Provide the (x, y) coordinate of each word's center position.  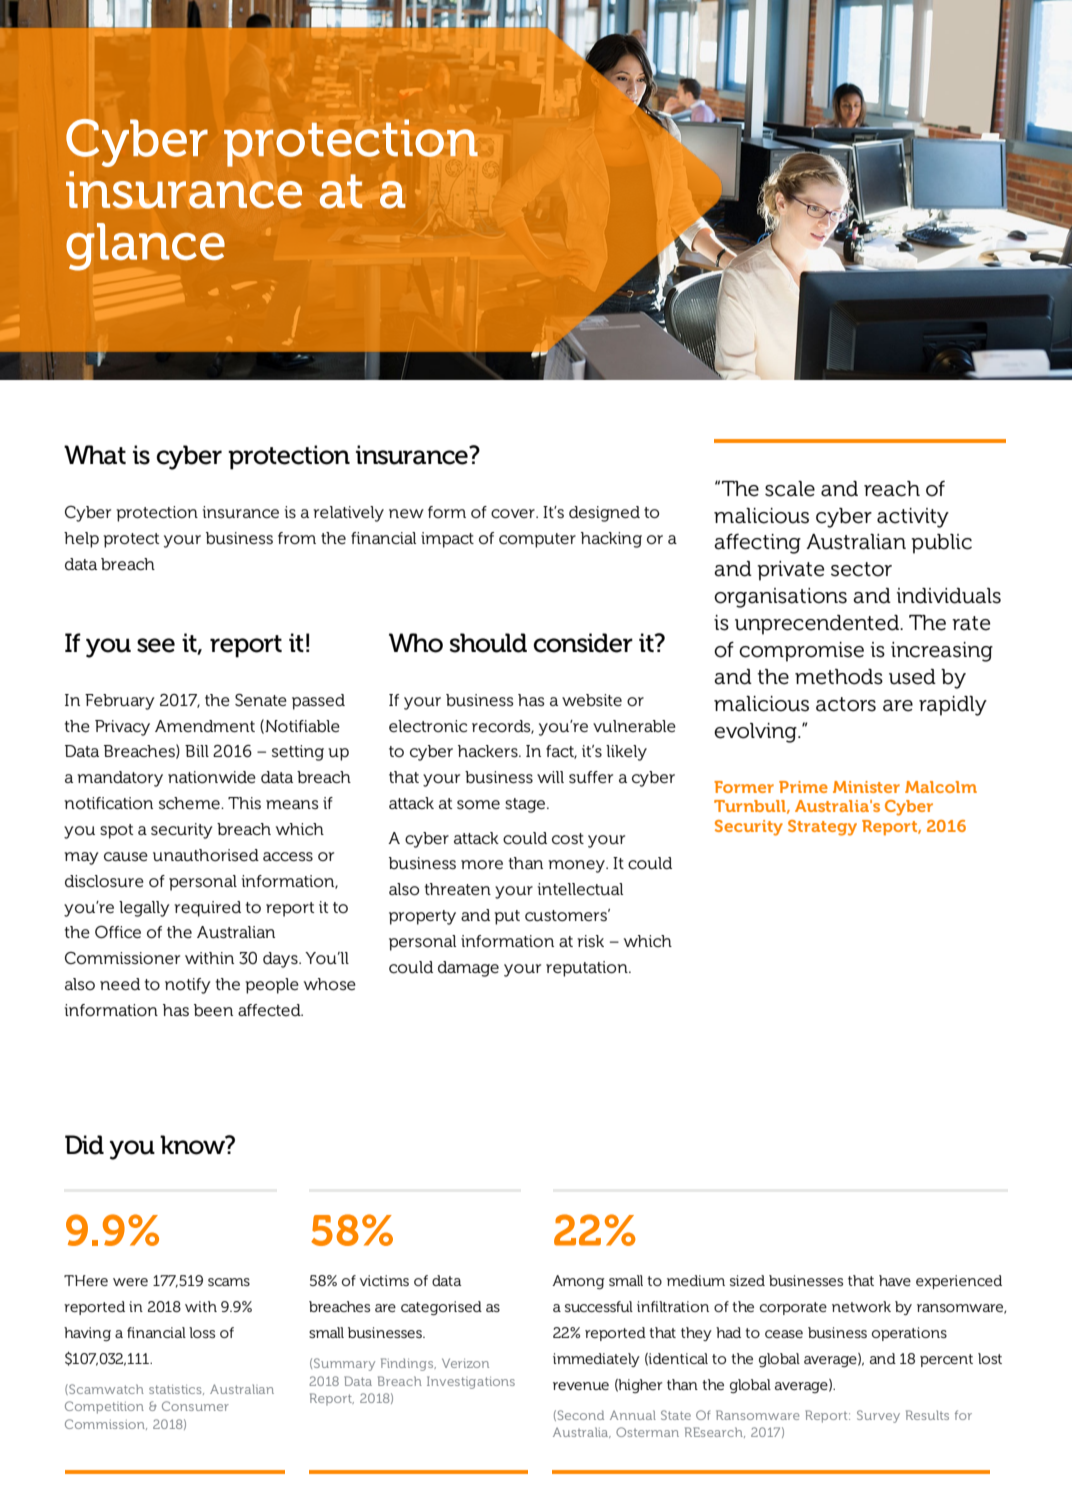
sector (861, 569)
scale (790, 489)
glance (145, 247)
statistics (176, 1390)
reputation (588, 969)
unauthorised (206, 855)
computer (537, 540)
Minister (866, 787)
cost (568, 839)
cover (514, 513)
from (297, 538)
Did (84, 1145)
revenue (581, 1386)
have (895, 1280)
